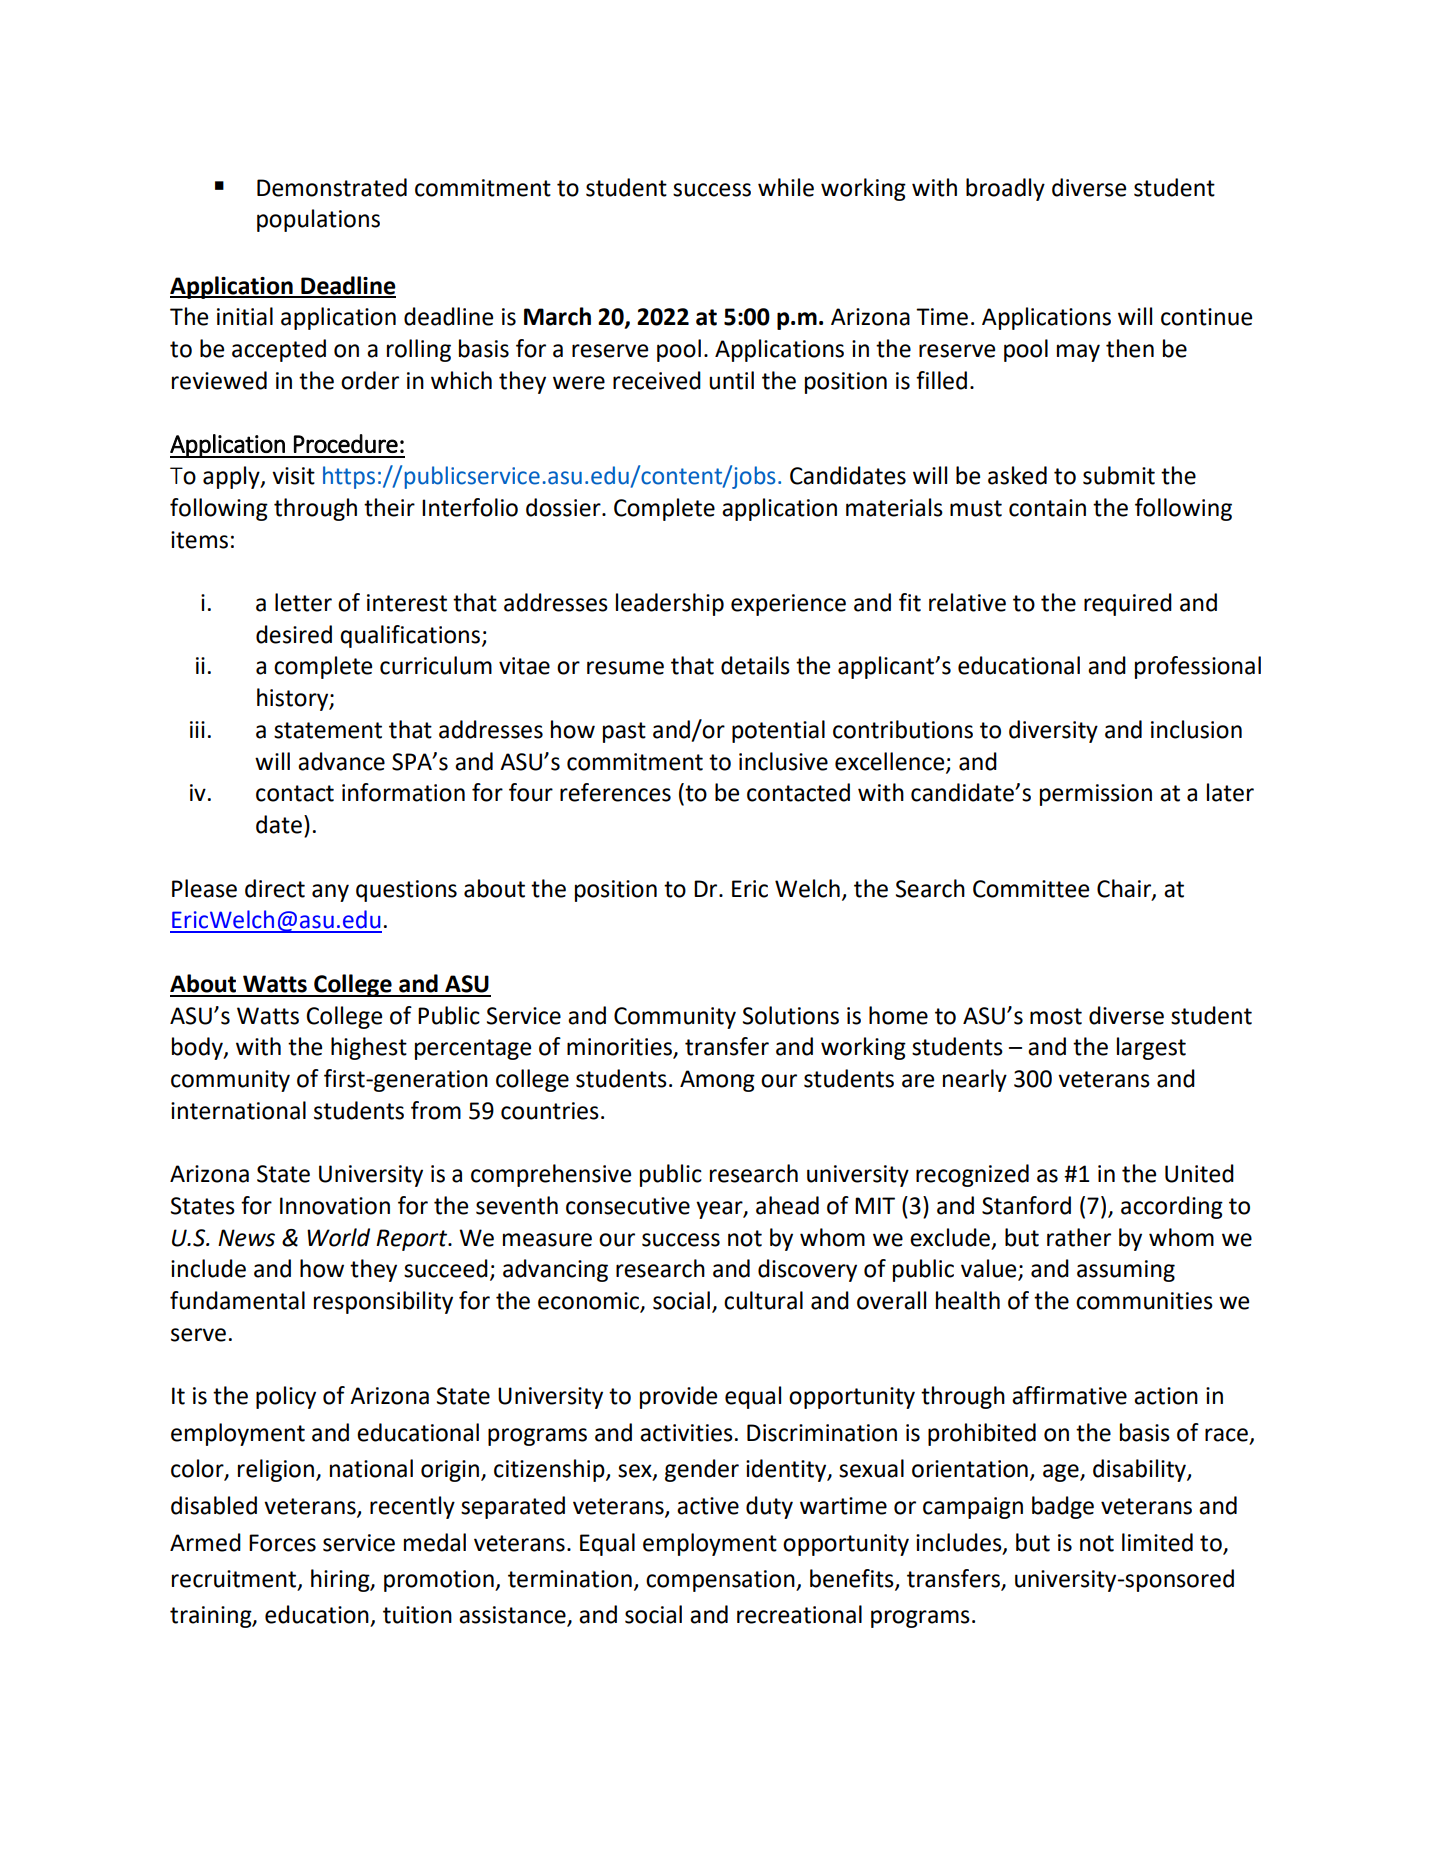  Describe the element at coordinates (383, 1302) in the screenshot. I see `responsibility` at that location.
